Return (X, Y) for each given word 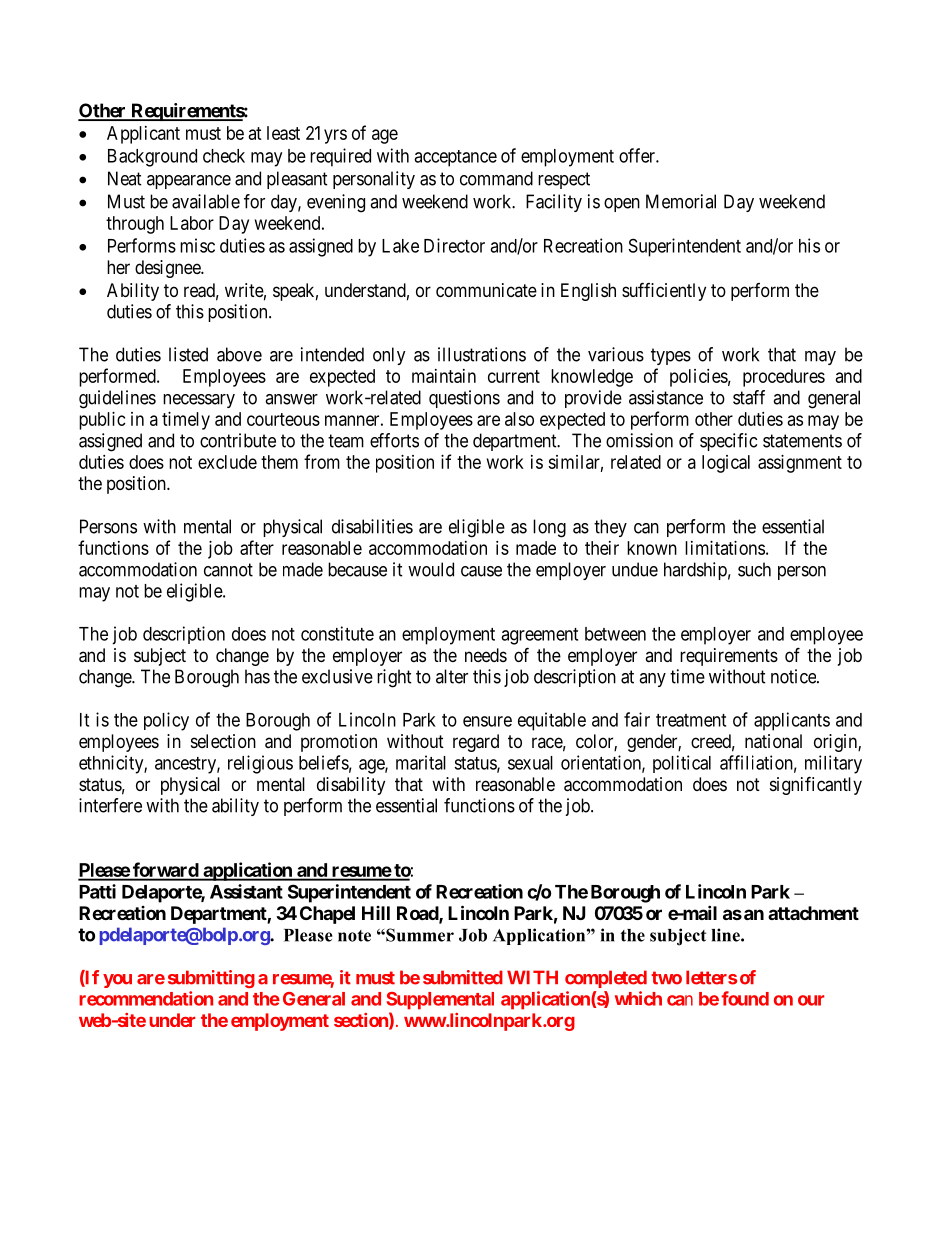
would (431, 569)
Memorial (681, 201)
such (754, 569)
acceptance (455, 158)
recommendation (146, 998)
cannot (228, 570)
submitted (463, 977)
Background (152, 158)
